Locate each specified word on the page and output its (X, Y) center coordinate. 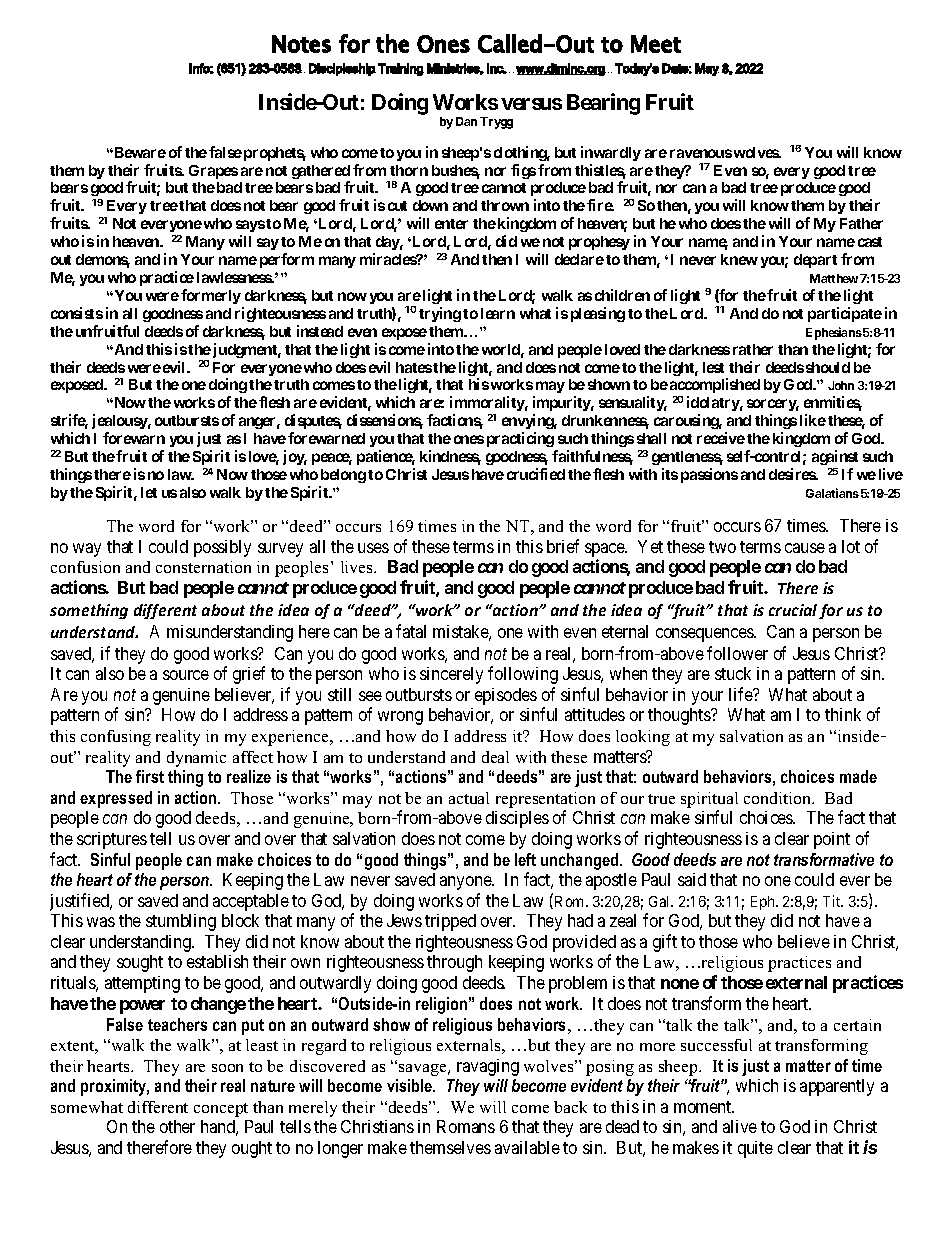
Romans (466, 1126)
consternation (203, 567)
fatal (411, 631)
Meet (656, 44)
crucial (793, 610)
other (177, 1126)
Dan (466, 121)
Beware (139, 152)
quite (755, 1149)
